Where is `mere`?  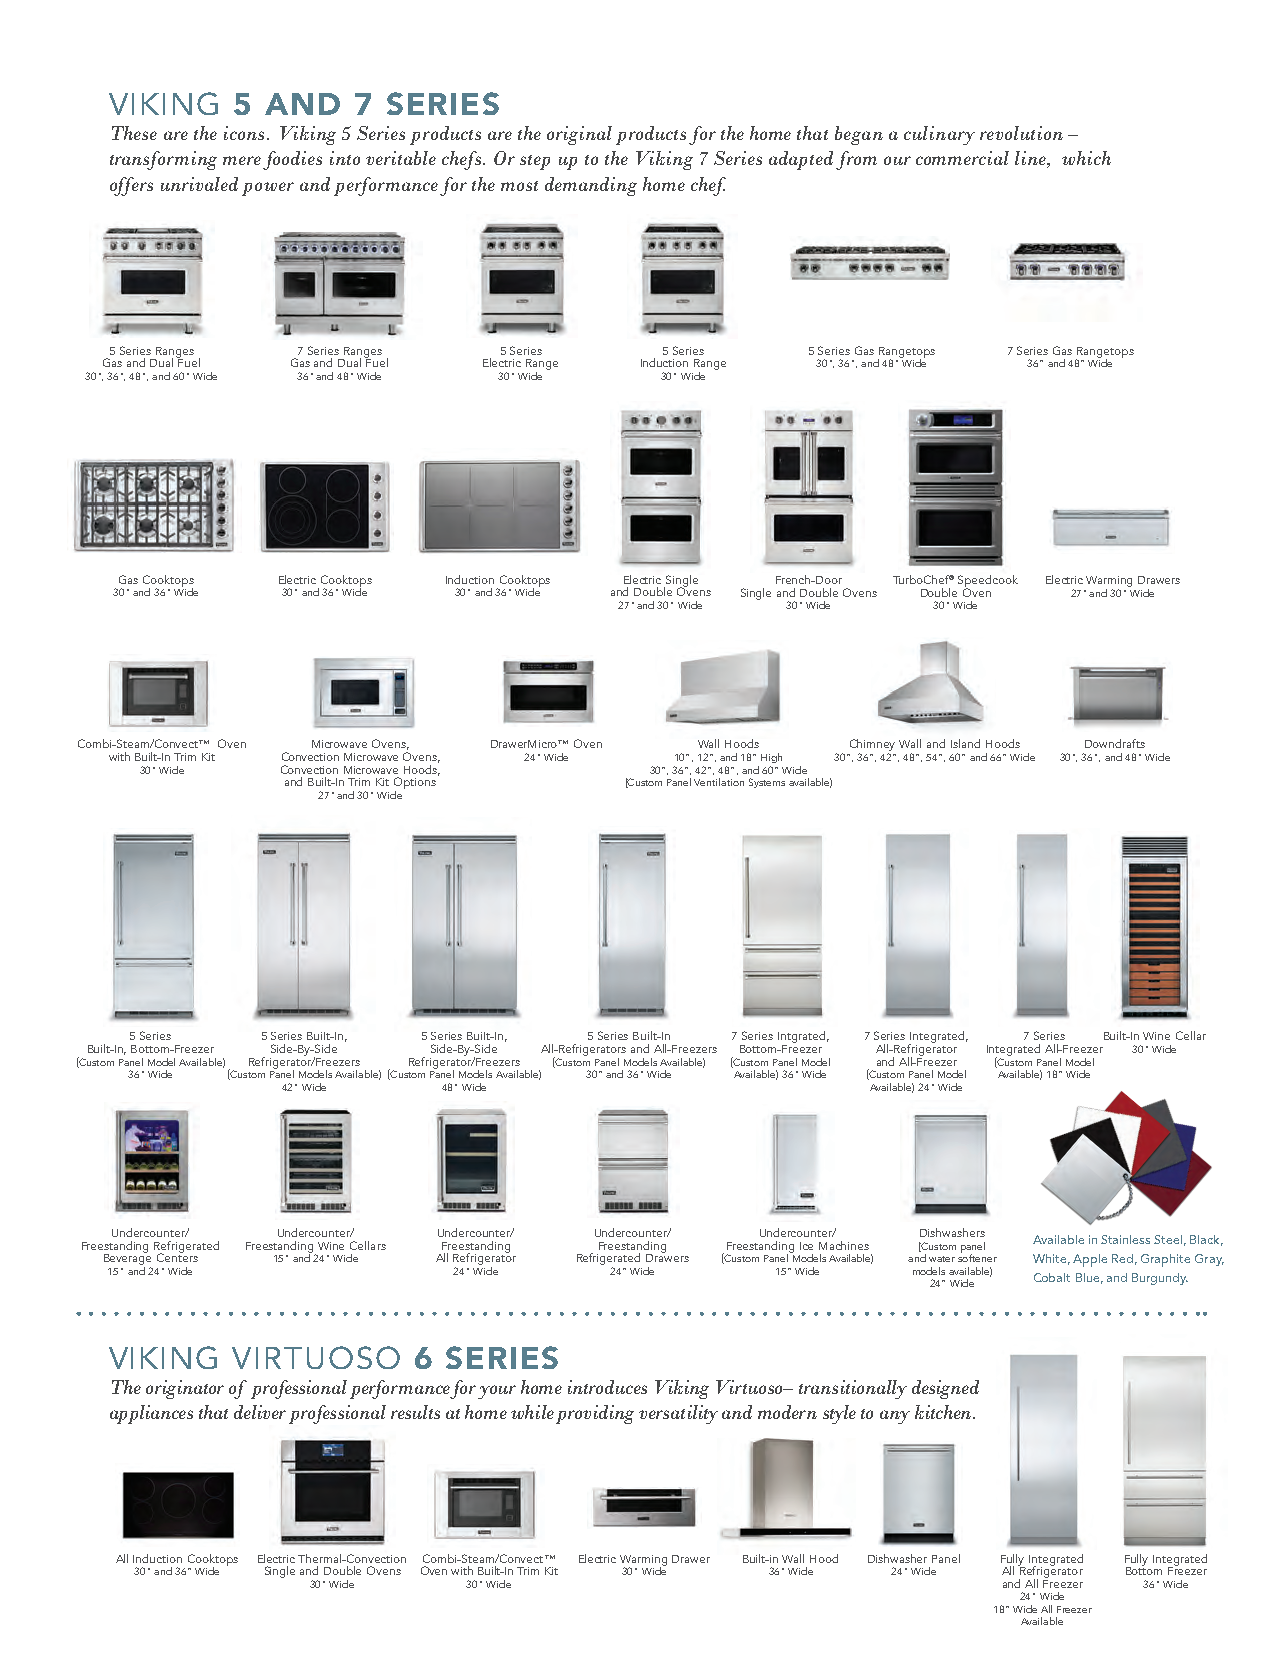 mere is located at coordinates (242, 160).
